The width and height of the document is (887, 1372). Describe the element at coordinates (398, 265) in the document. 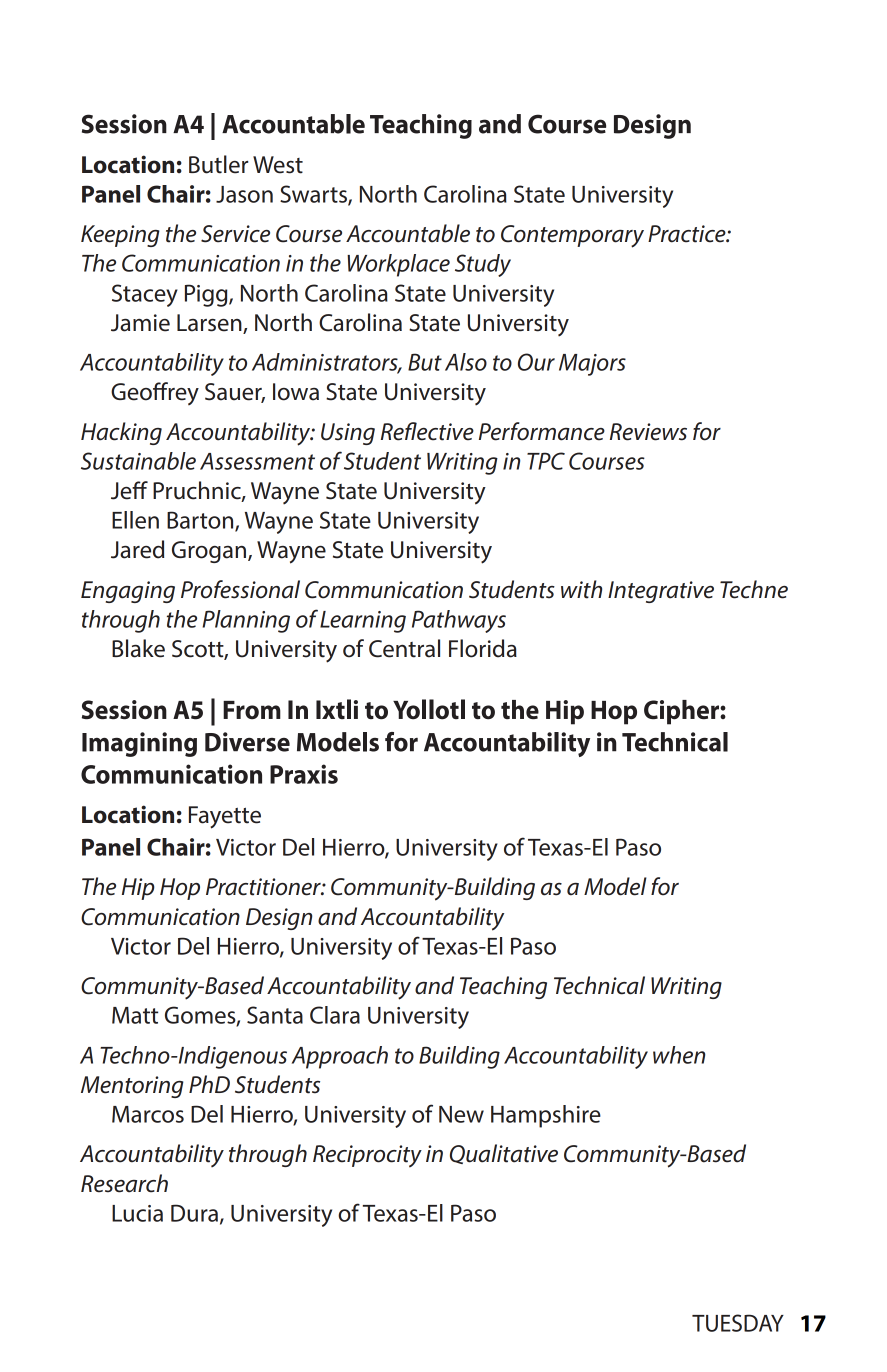

I see `Workplace` at that location.
